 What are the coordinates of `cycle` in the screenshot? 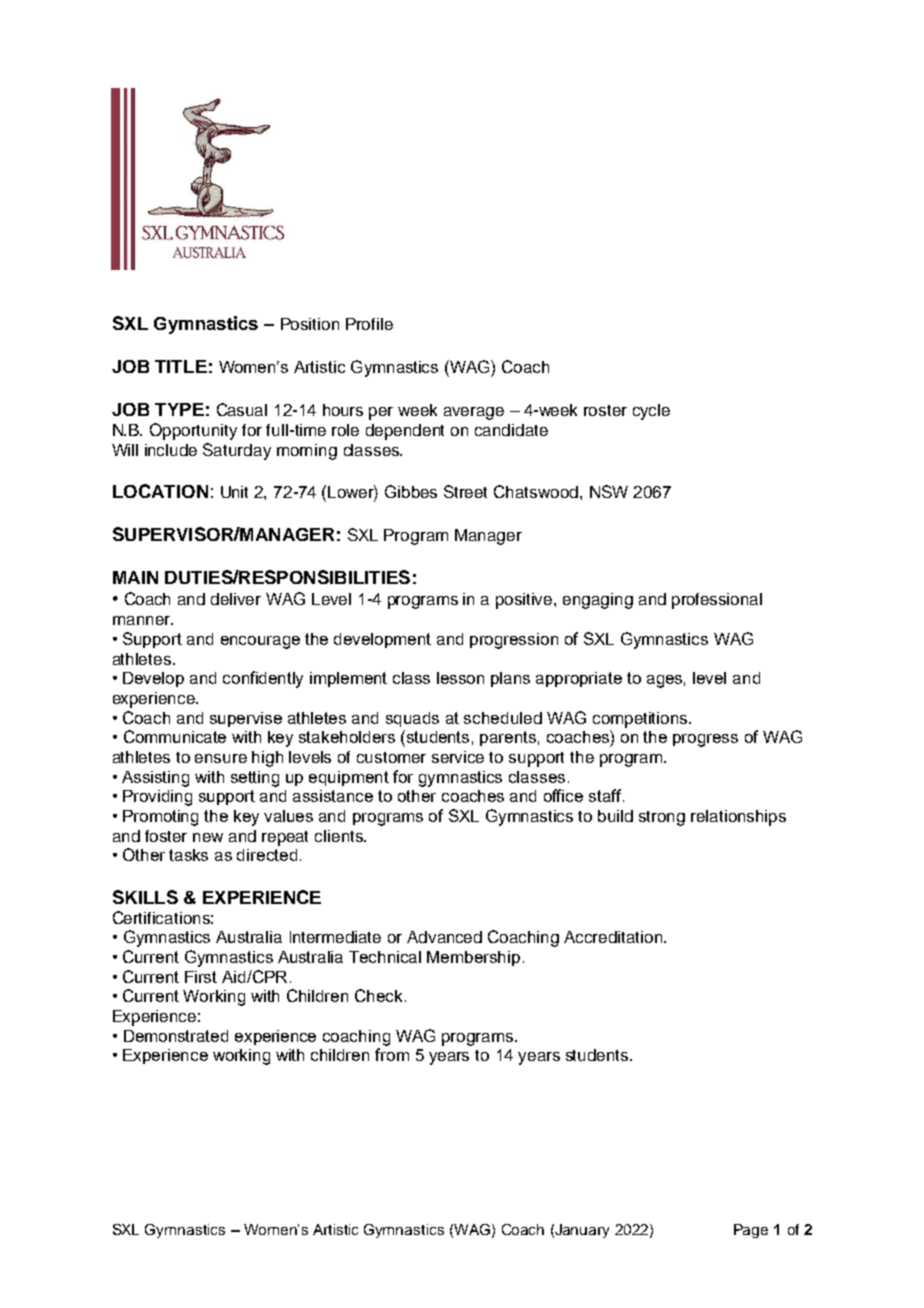 It's located at (651, 412).
